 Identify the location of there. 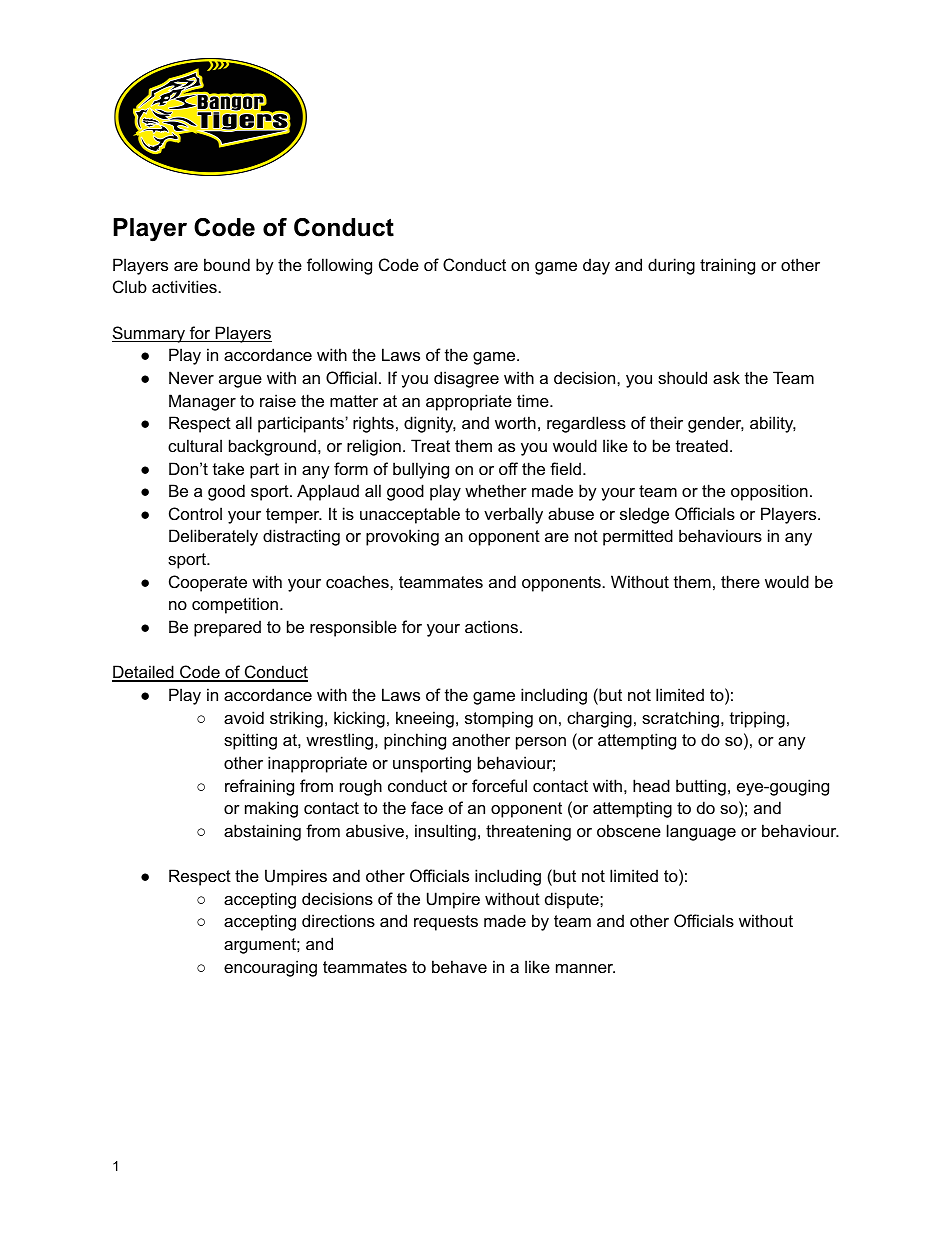
(740, 581).
